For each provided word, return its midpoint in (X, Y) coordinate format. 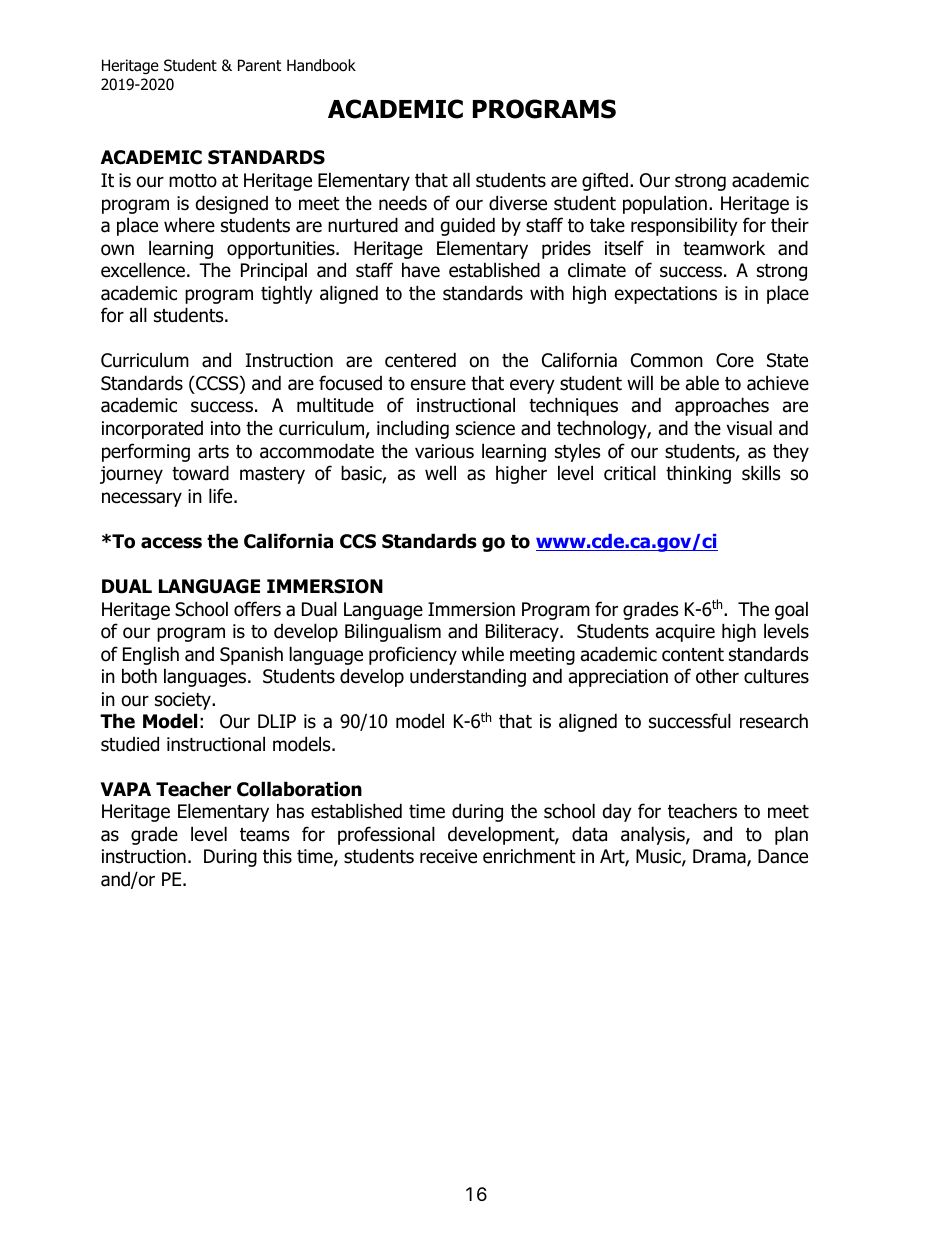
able (702, 383)
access (171, 543)
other (717, 676)
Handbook (321, 65)
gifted (605, 181)
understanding (468, 677)
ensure (438, 385)
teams (264, 835)
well (440, 473)
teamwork (724, 248)
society (184, 701)
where (189, 225)
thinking (698, 474)
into (226, 428)
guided (467, 226)
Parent (259, 65)
